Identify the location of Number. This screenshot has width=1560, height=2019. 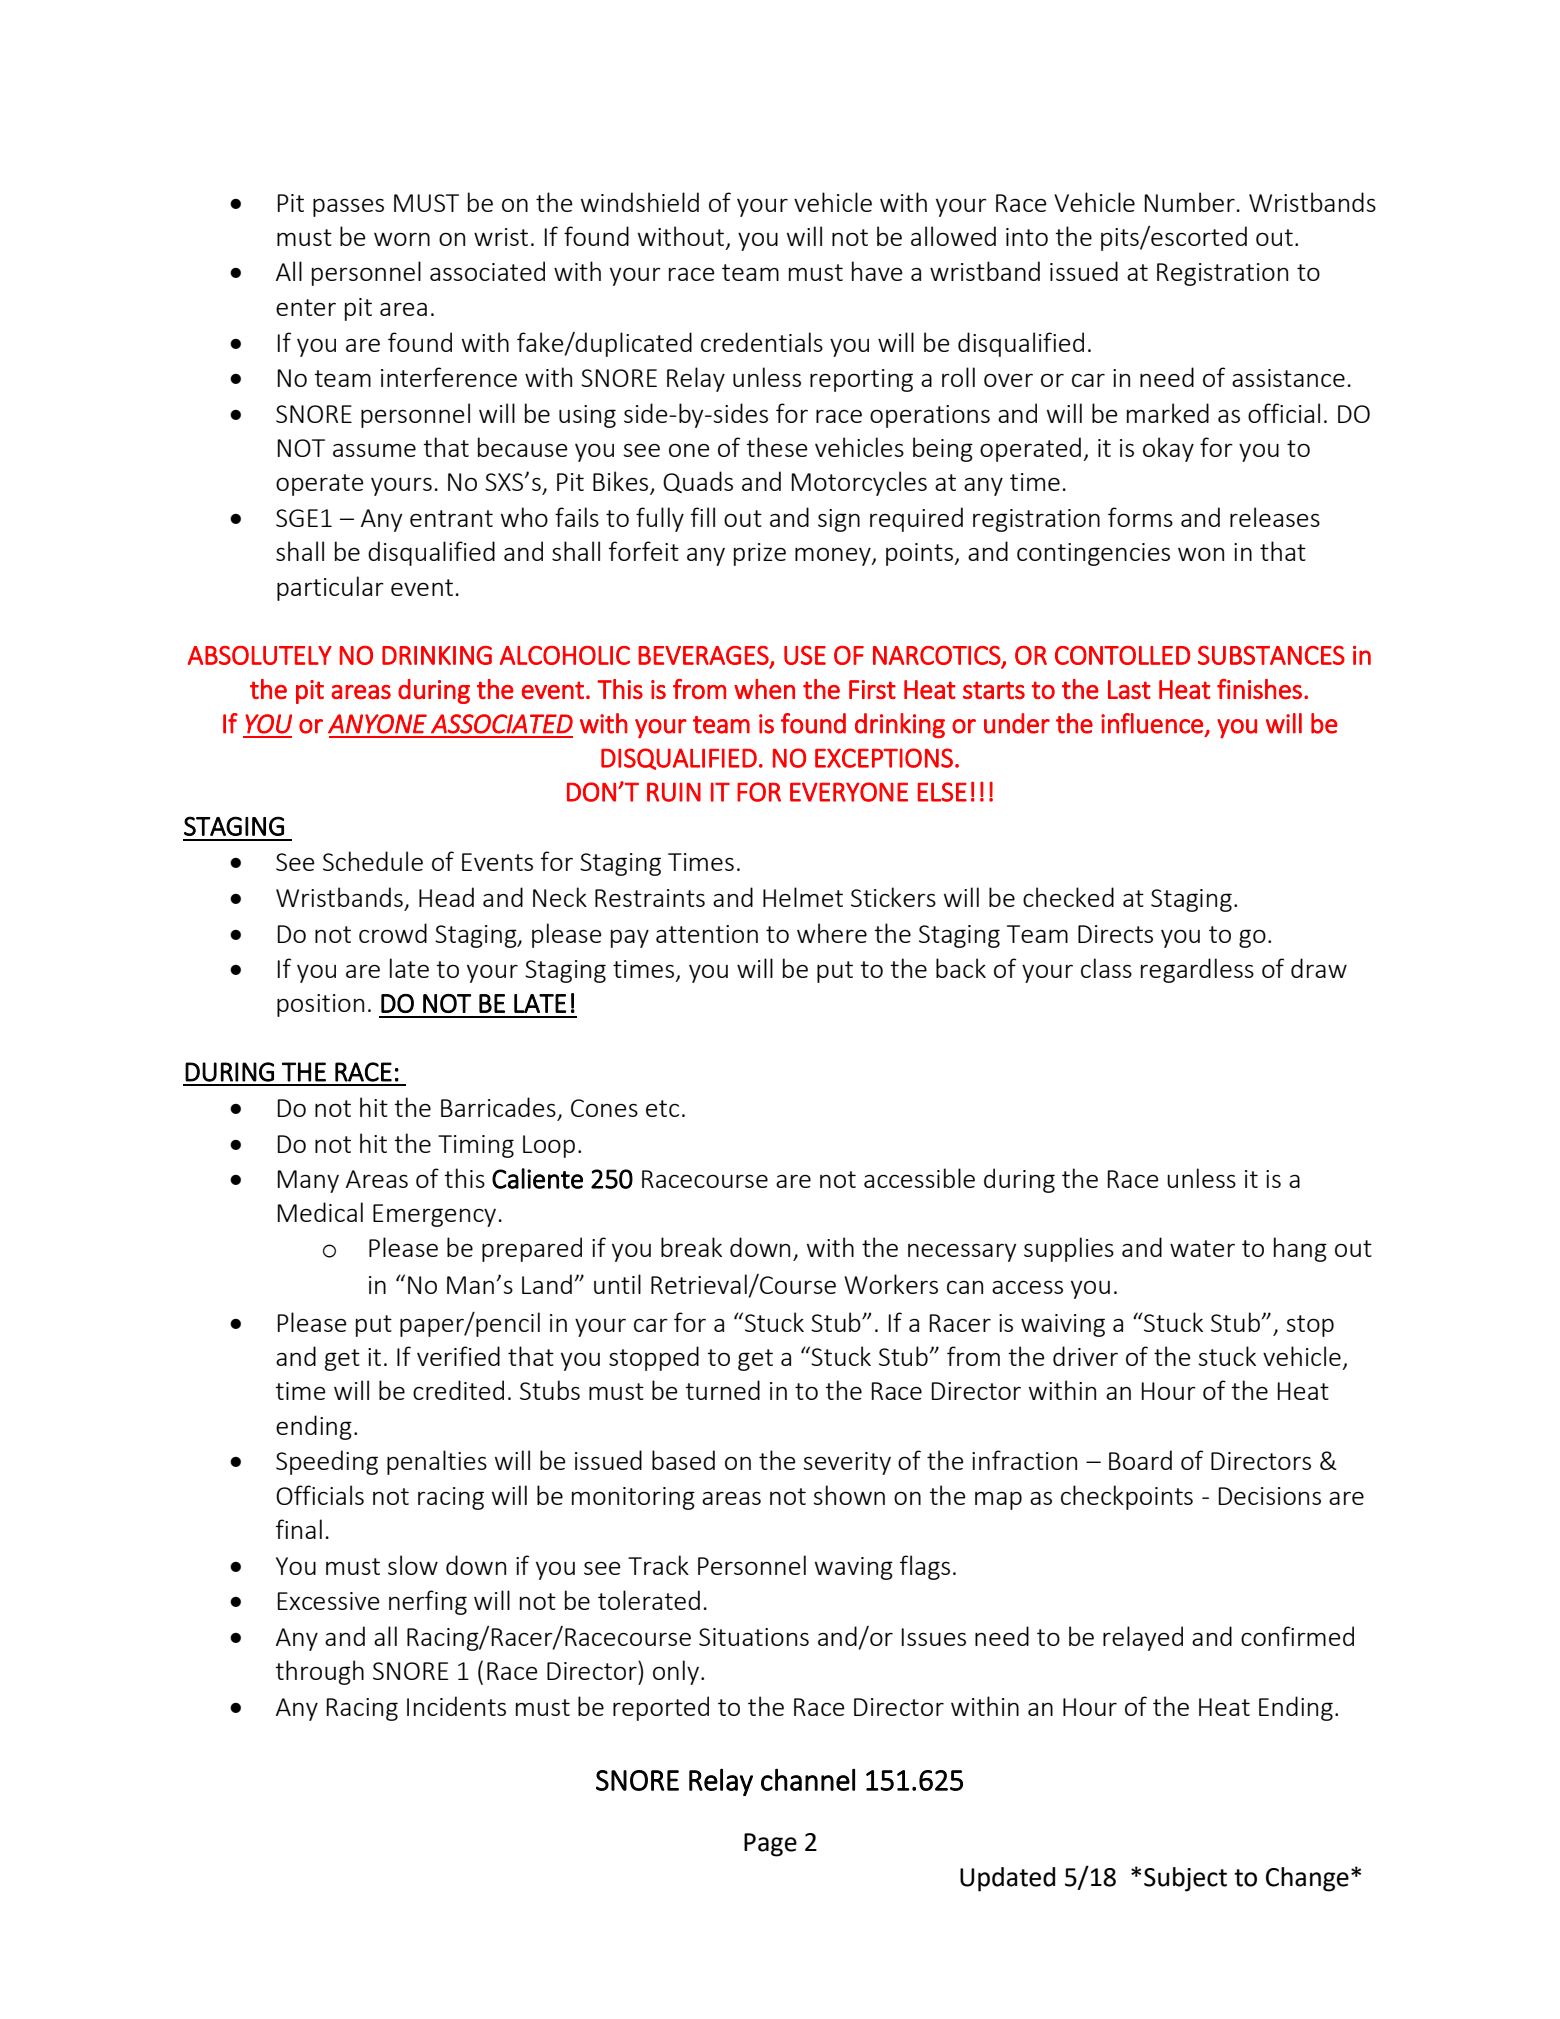
(1189, 202).
